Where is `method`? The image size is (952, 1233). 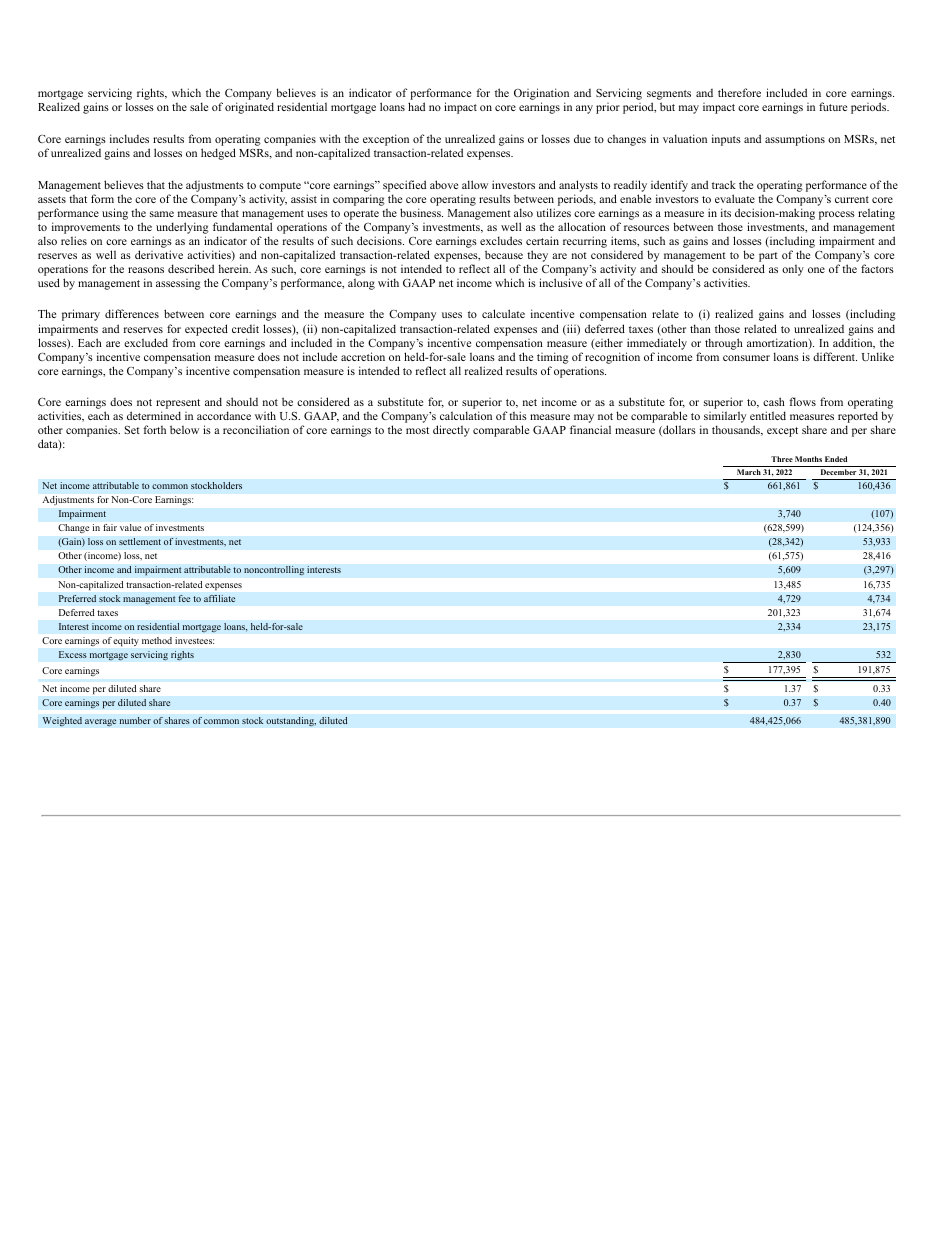
method is located at coordinates (157, 640).
